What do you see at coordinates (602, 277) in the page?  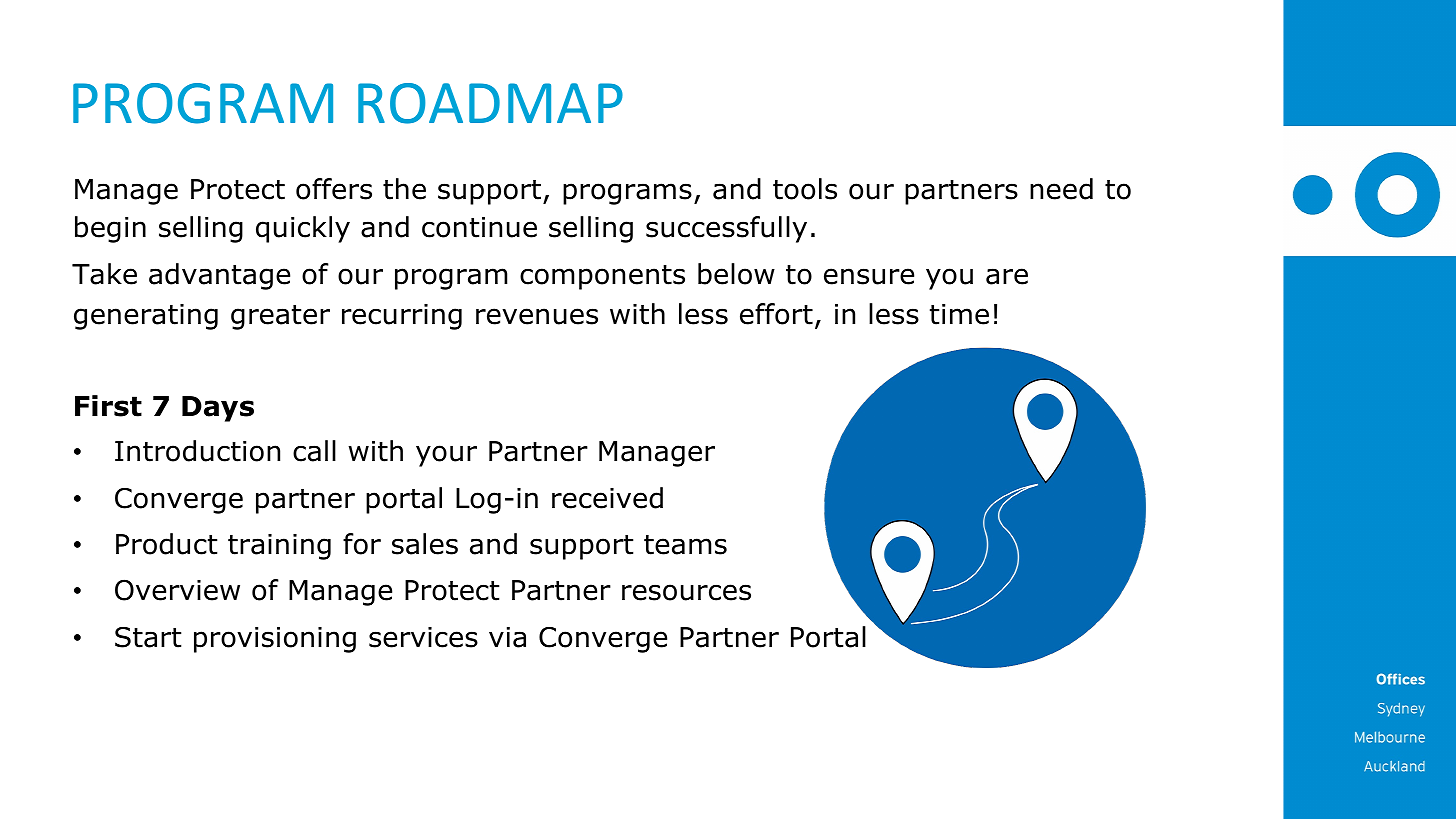 I see `components` at bounding box center [602, 277].
